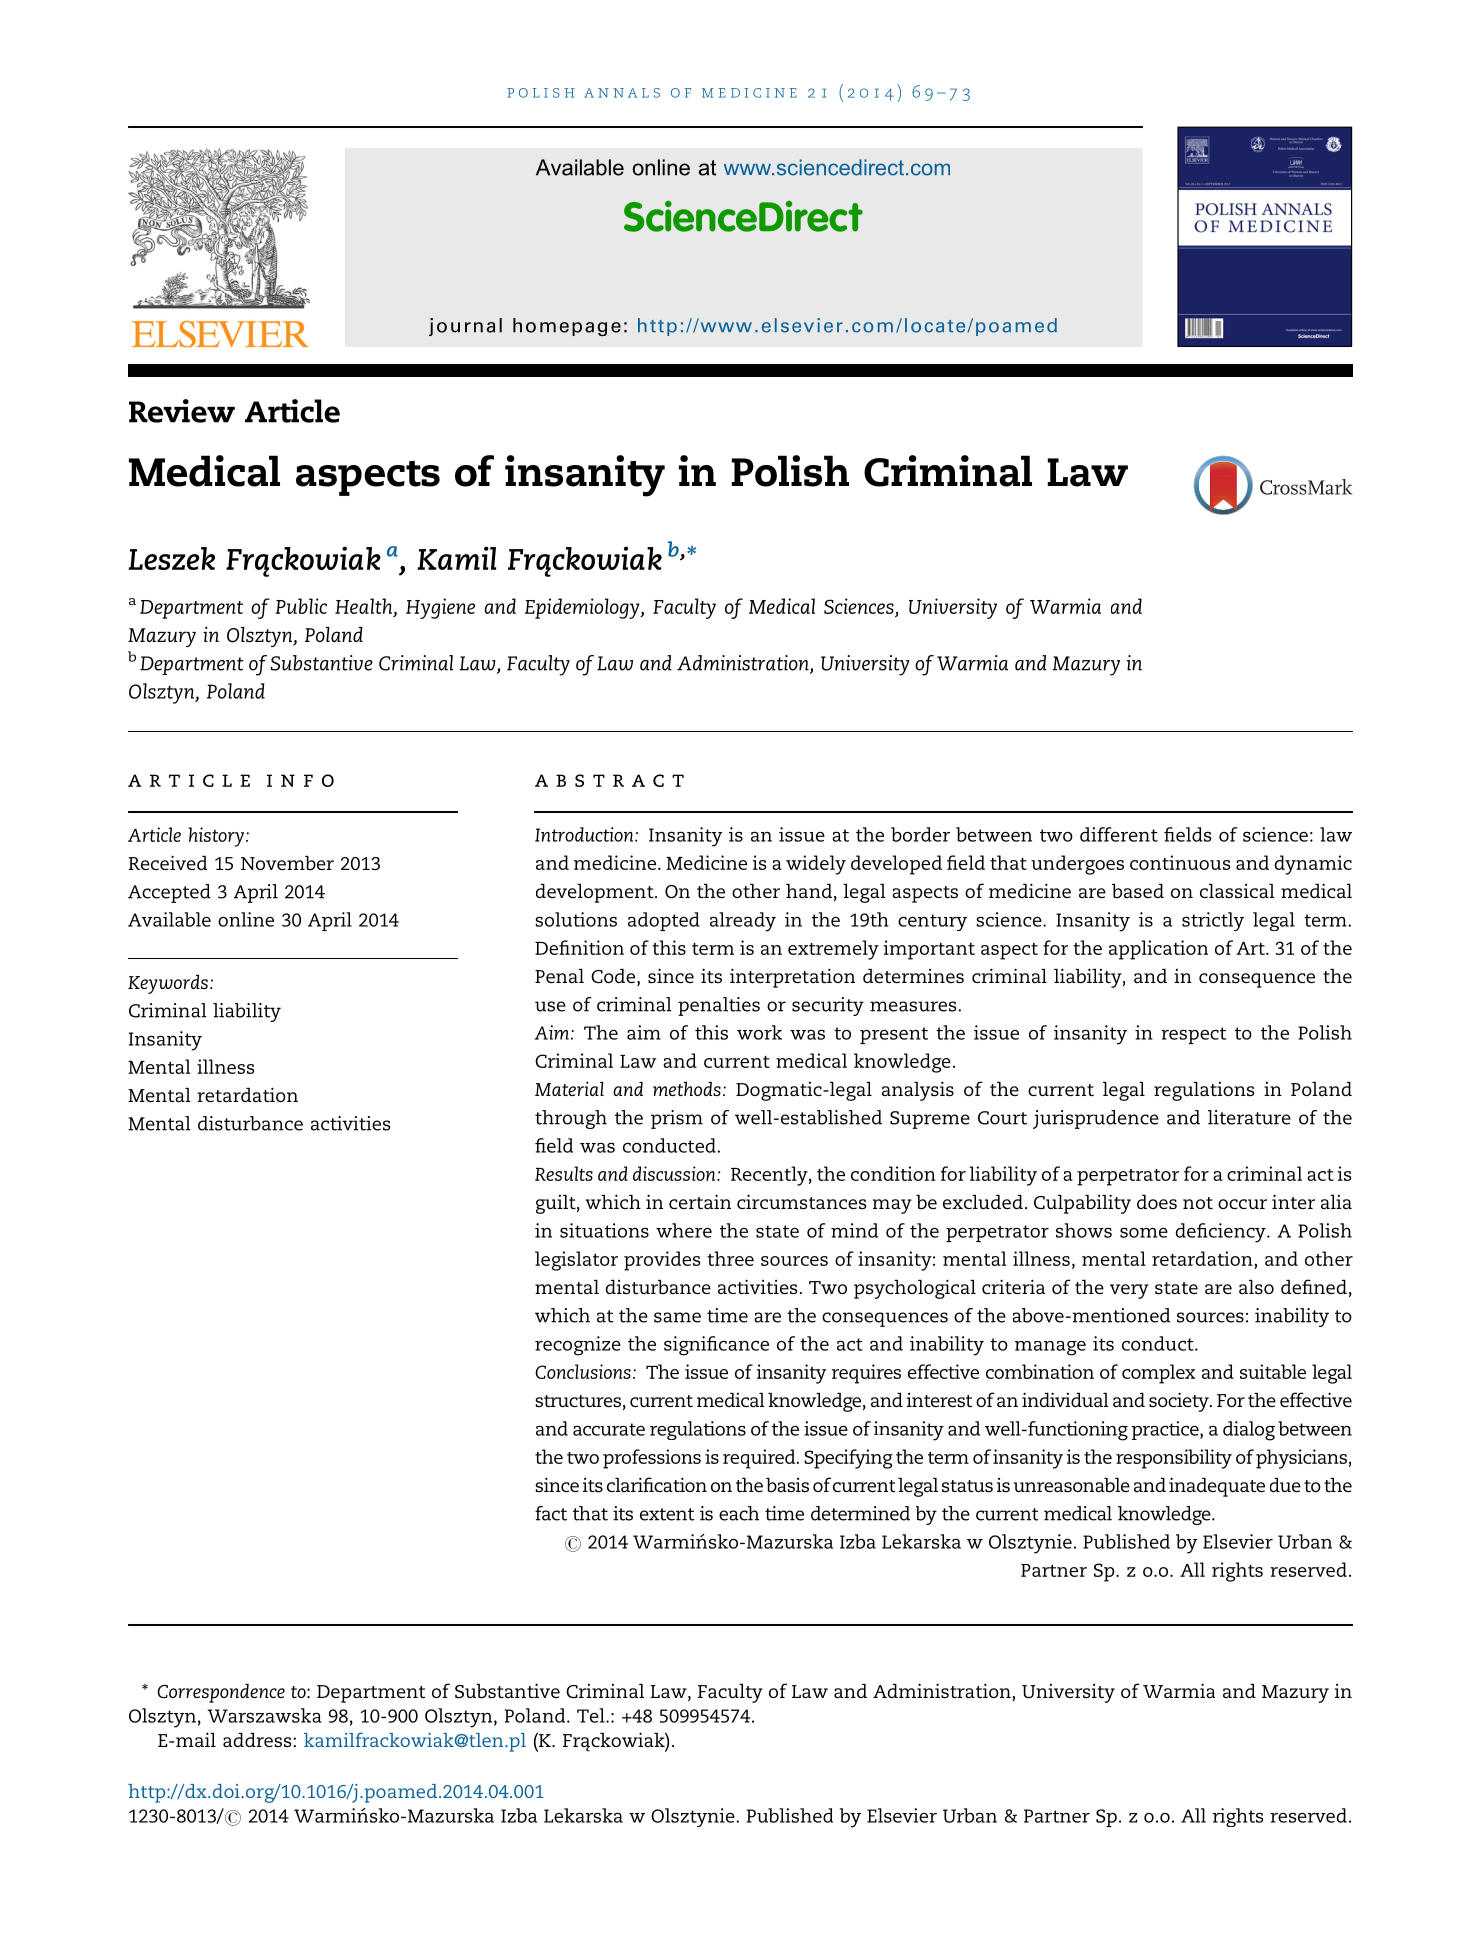 The width and height of the screenshot is (1469, 1959). I want to click on homepage, so click(567, 327).
